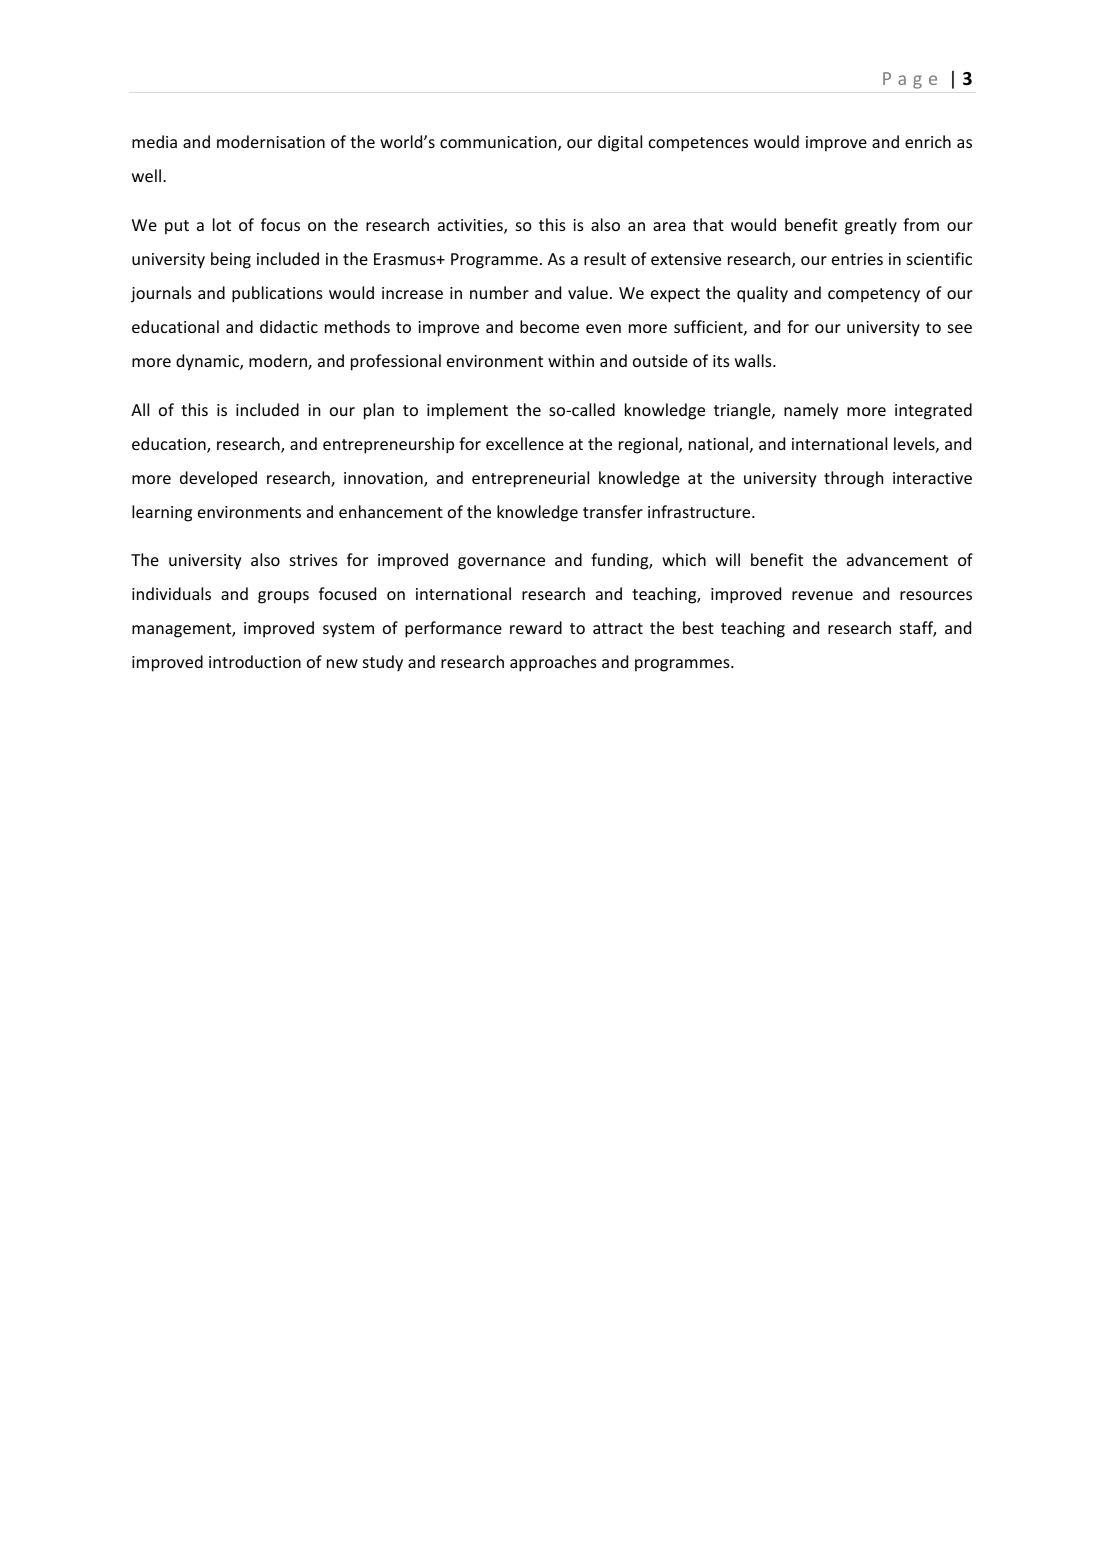 Image resolution: width=1104 pixels, height=1561 pixels. I want to click on introduction, so click(255, 661).
